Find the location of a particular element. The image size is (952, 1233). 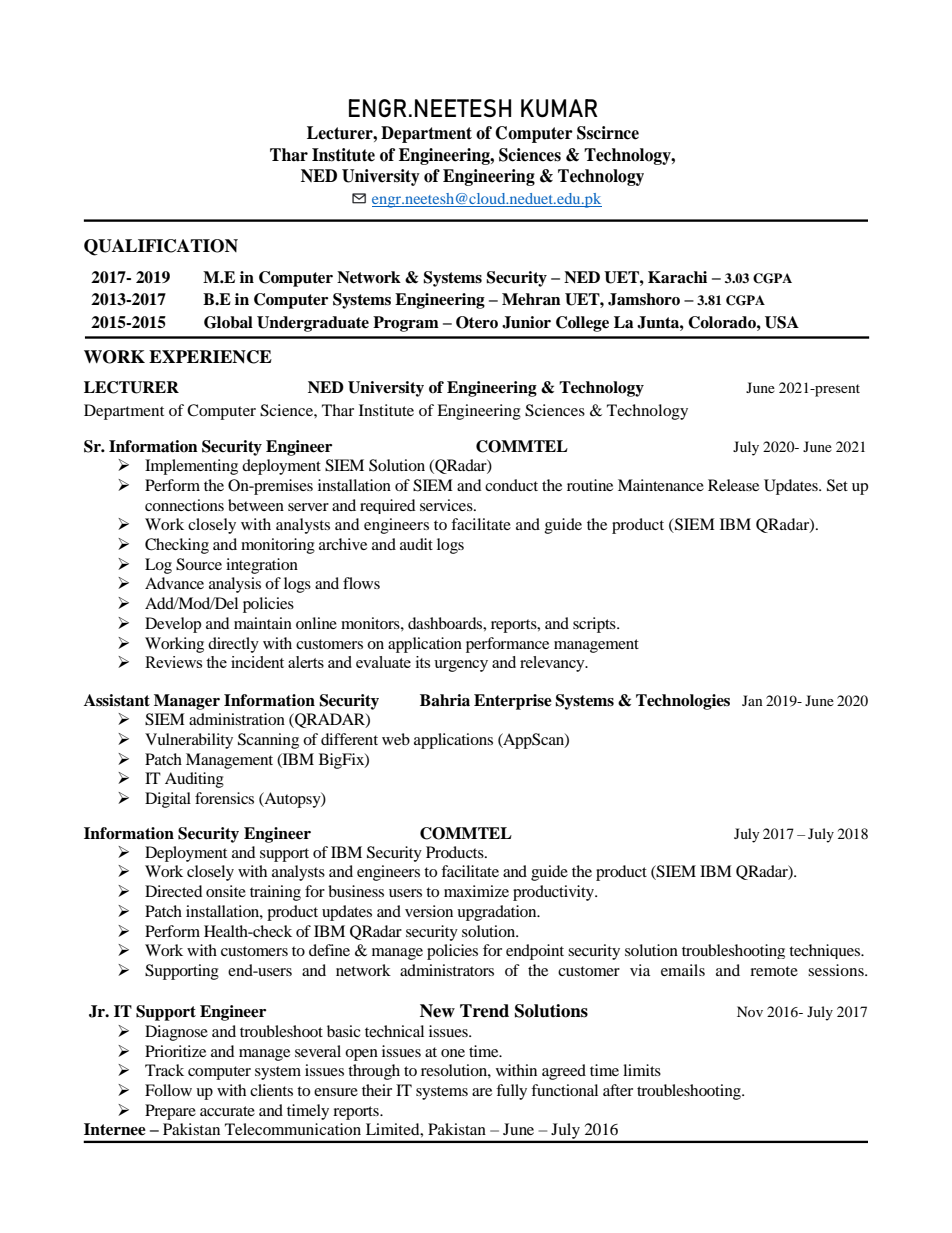

Karachi is located at coordinates (677, 277).
